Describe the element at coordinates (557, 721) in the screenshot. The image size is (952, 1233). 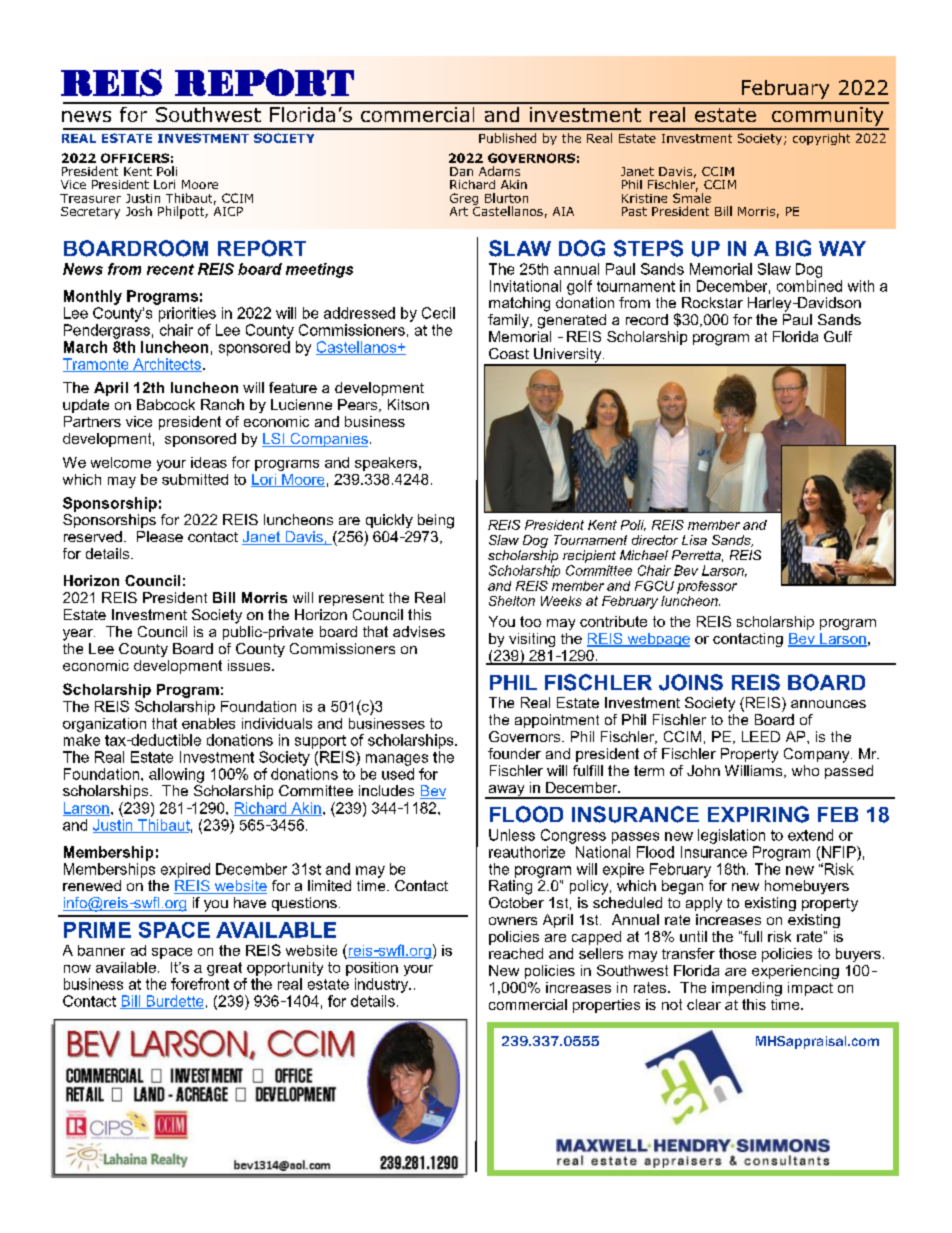
I see `appointment` at that location.
